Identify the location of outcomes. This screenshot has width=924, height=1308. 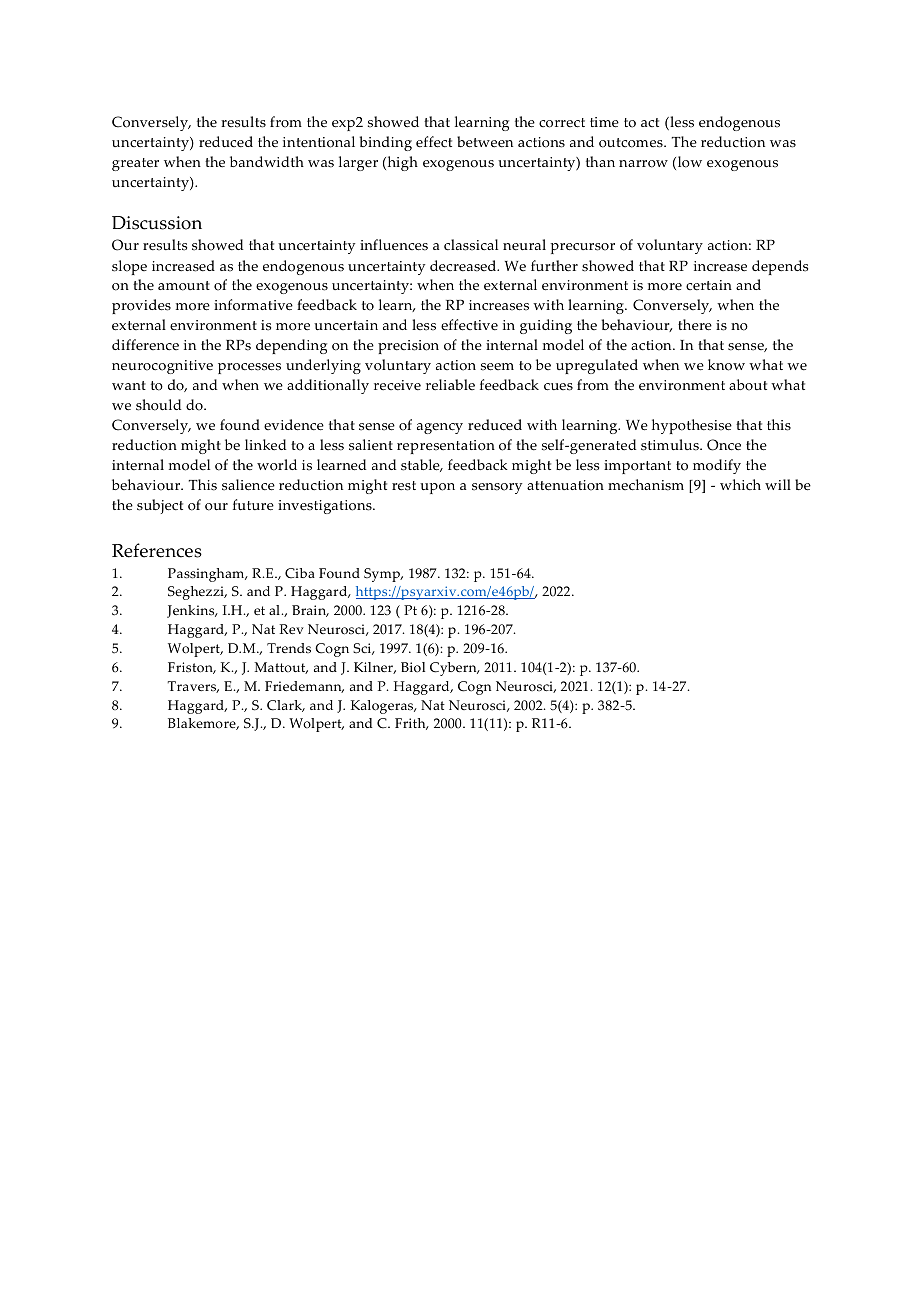
(632, 143).
